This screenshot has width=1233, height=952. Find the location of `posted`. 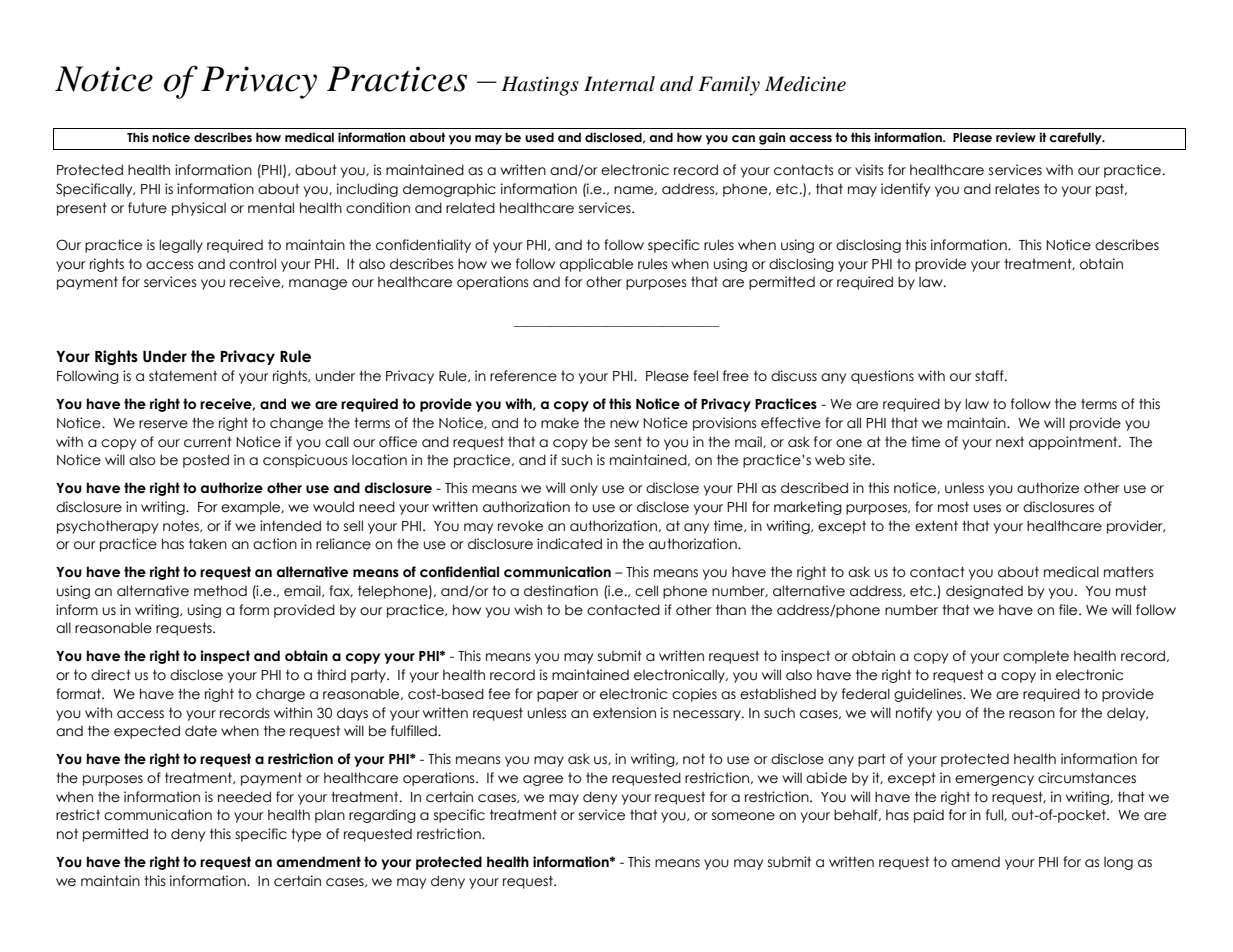

posted is located at coordinates (206, 461).
